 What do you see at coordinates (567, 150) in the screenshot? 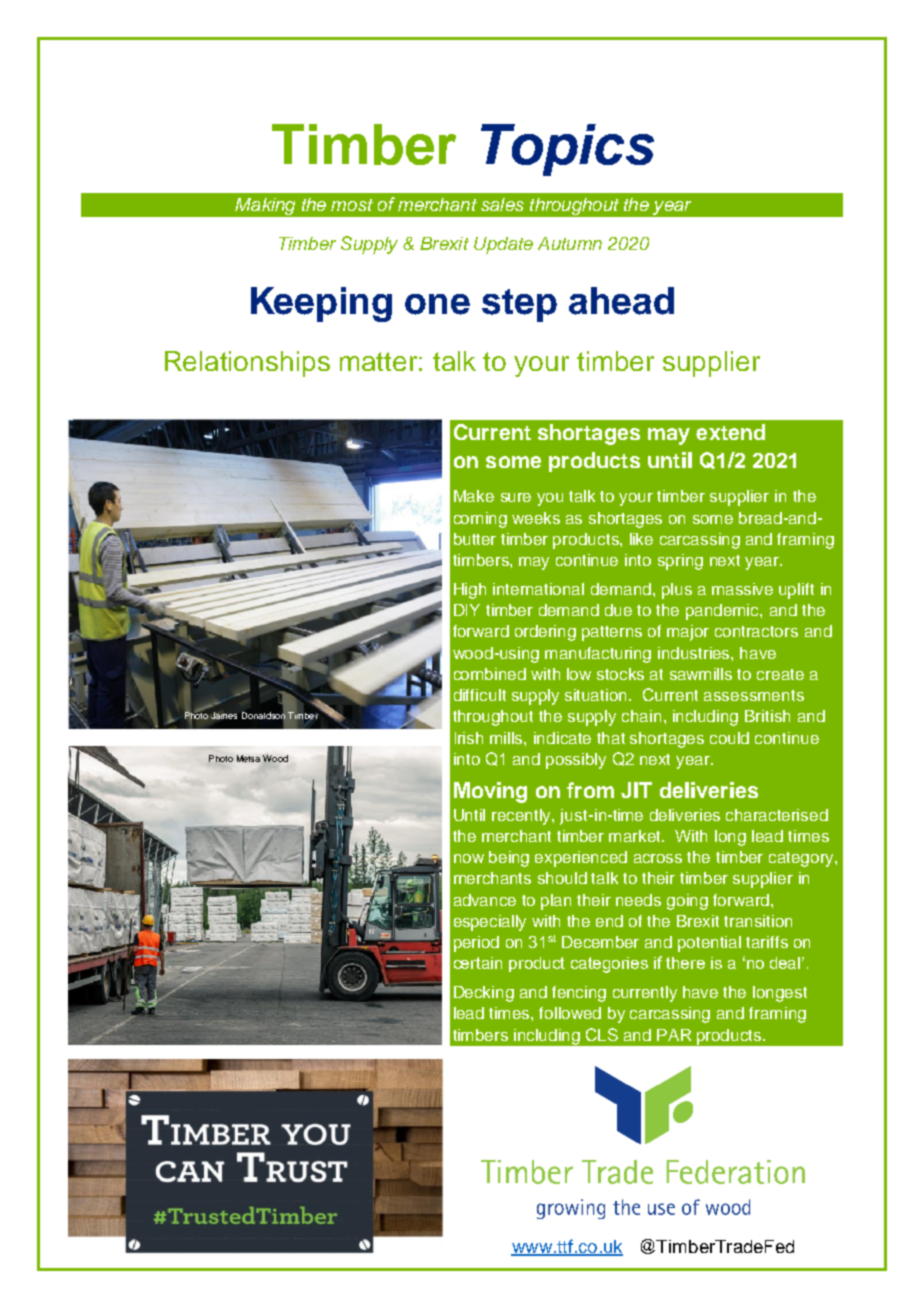
I see `Topics` at bounding box center [567, 150].
